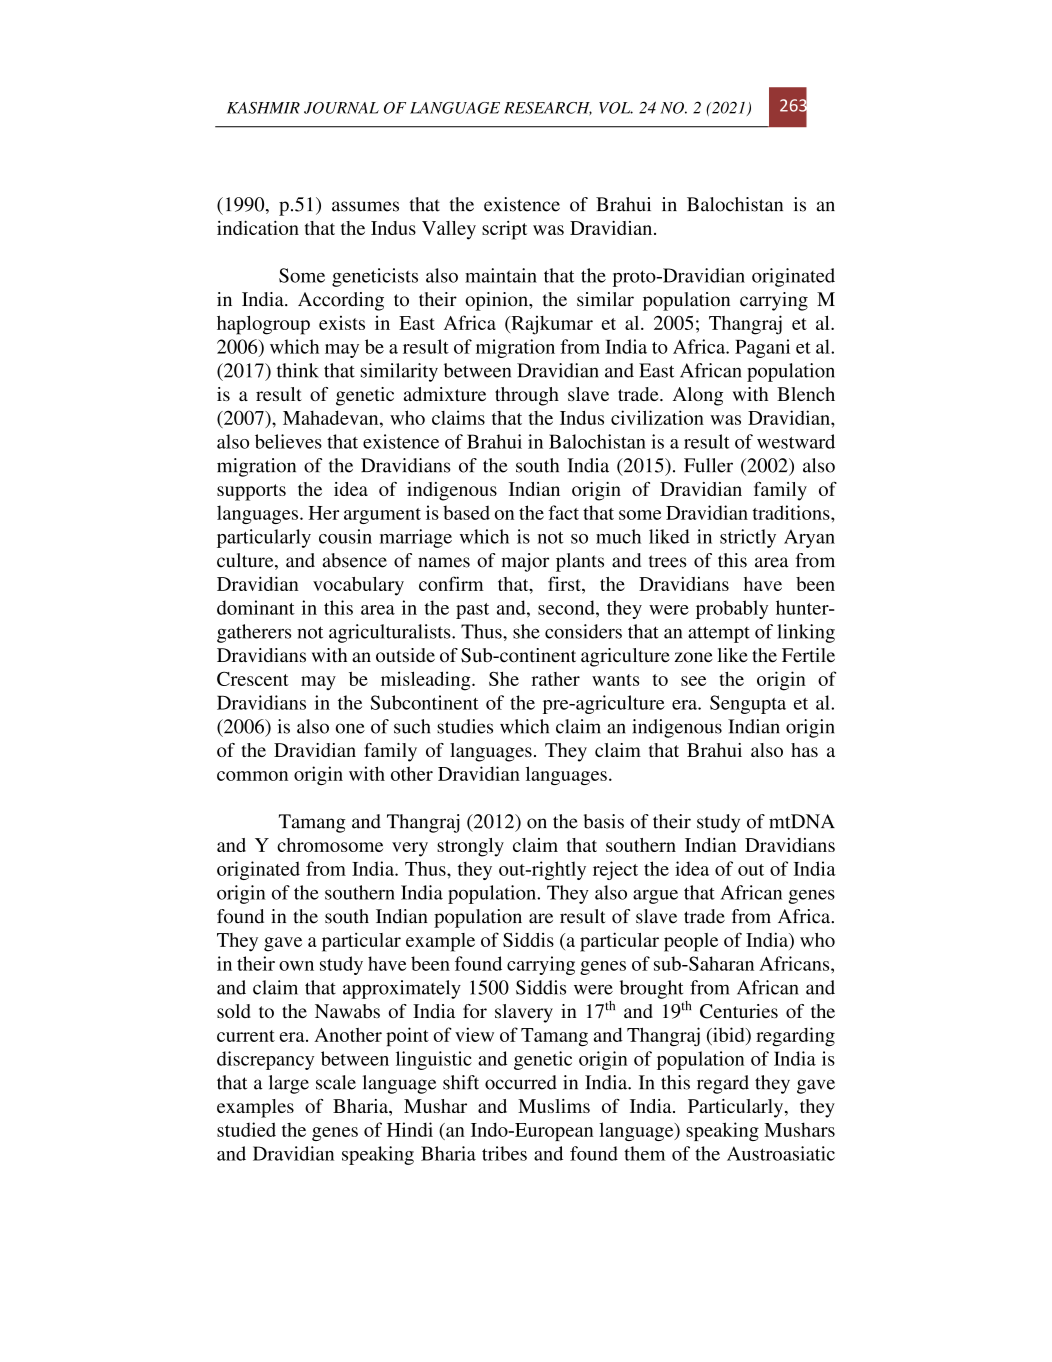  What do you see at coordinates (554, 1106) in the page?
I see `Muslims` at bounding box center [554, 1106].
